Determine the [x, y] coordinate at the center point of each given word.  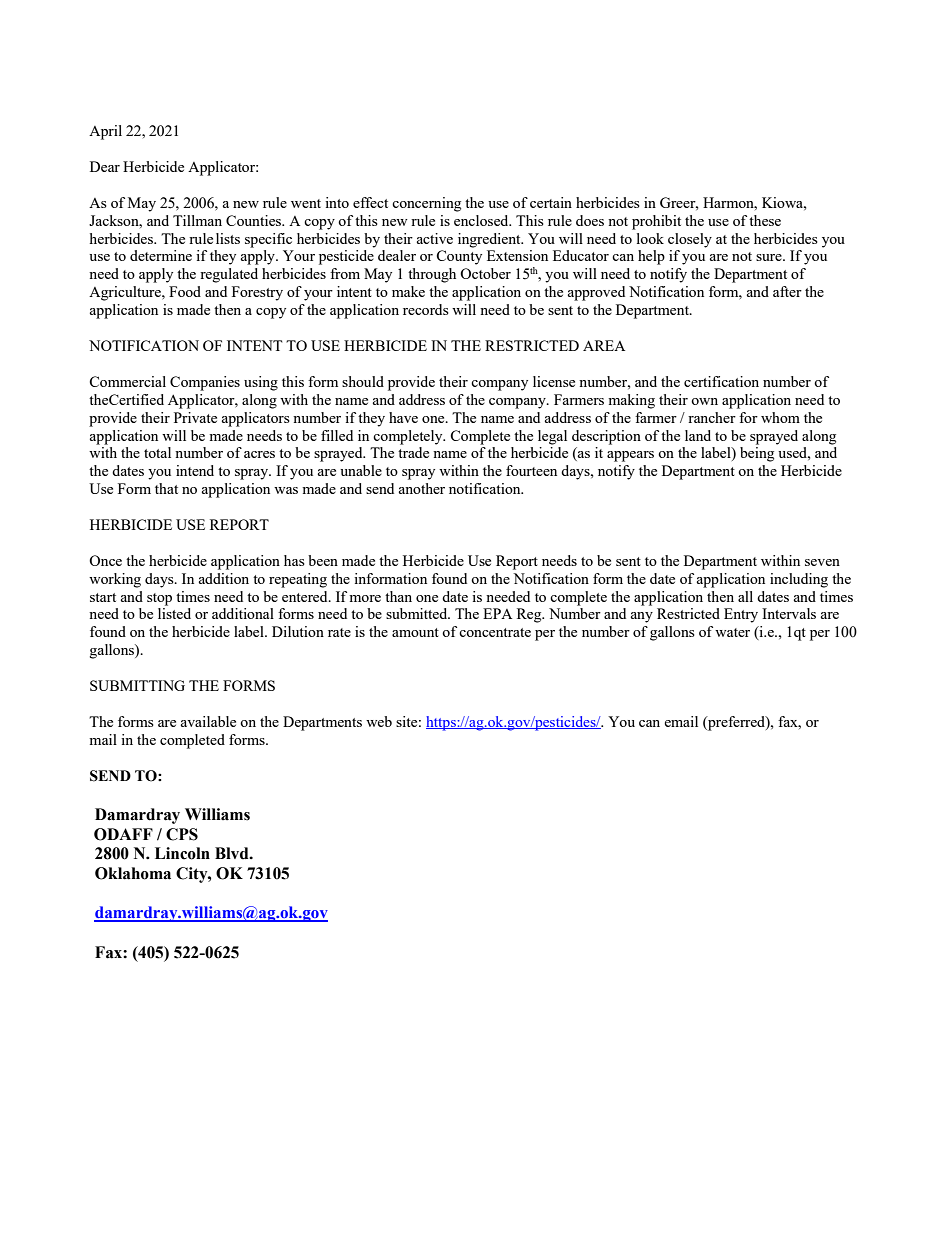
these [765, 220]
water [732, 632]
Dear [105, 166]
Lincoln [182, 853]
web [379, 721]
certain [551, 202]
